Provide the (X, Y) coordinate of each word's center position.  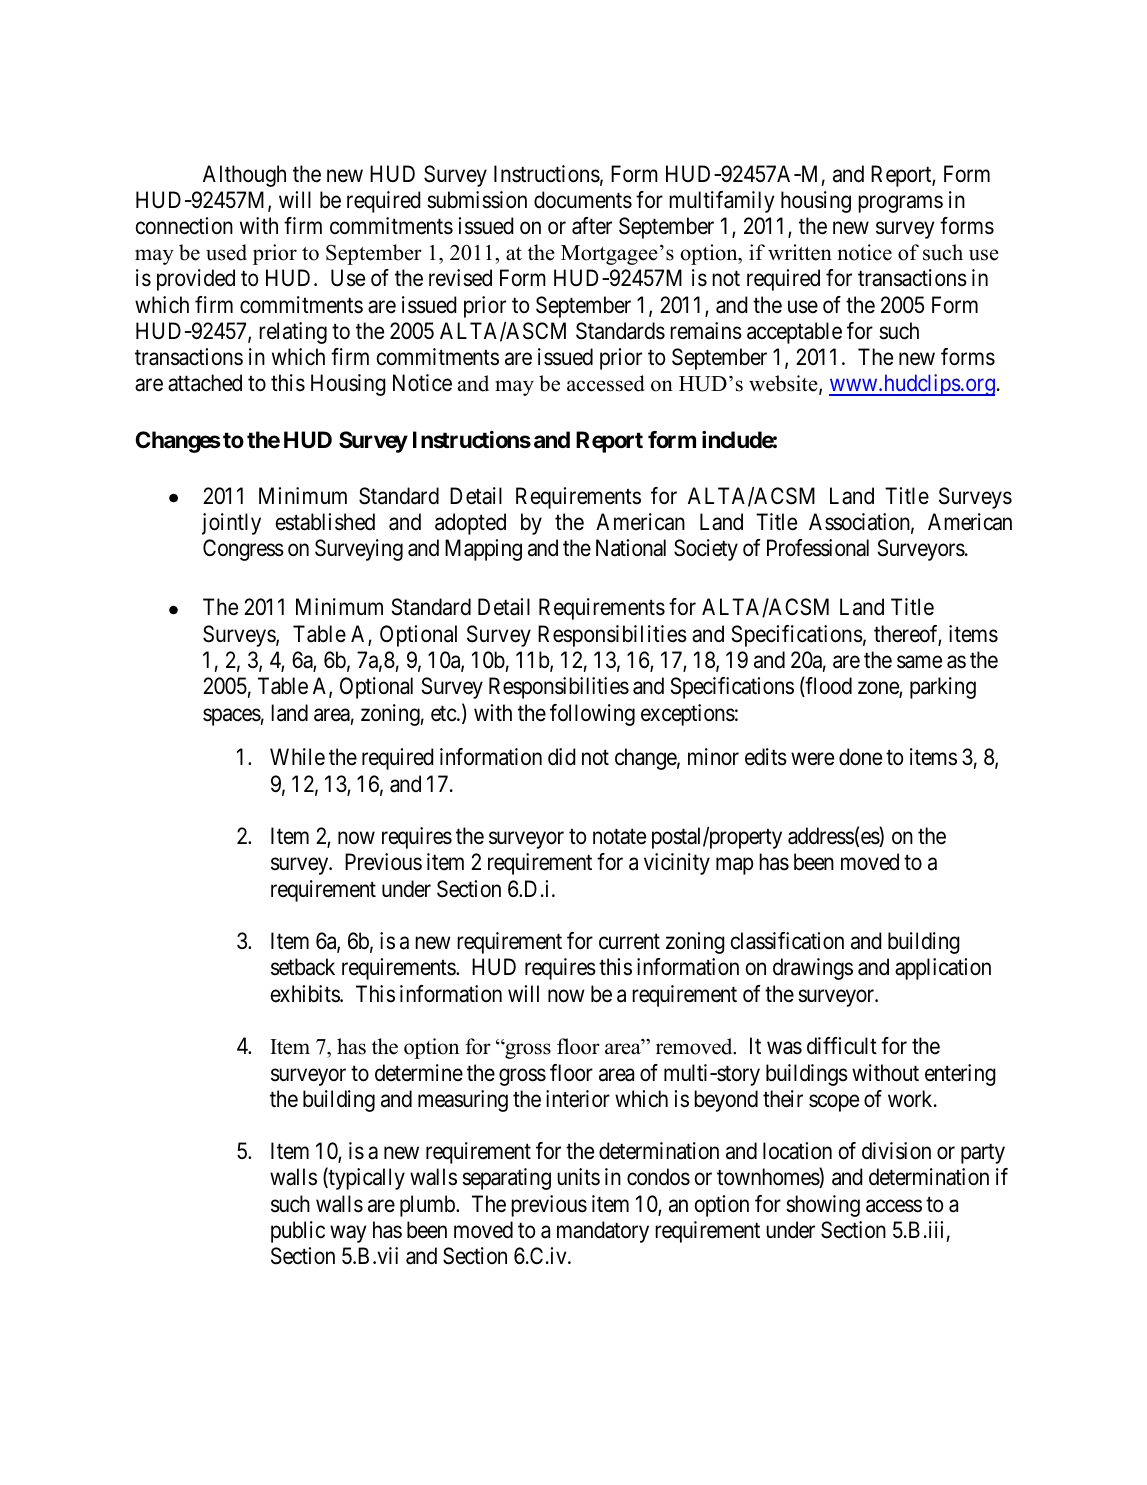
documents (583, 200)
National (631, 548)
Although (244, 176)
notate (619, 837)
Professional (818, 548)
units (578, 1177)
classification (787, 941)
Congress (243, 550)
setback (303, 967)
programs (900, 204)
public (298, 1232)
